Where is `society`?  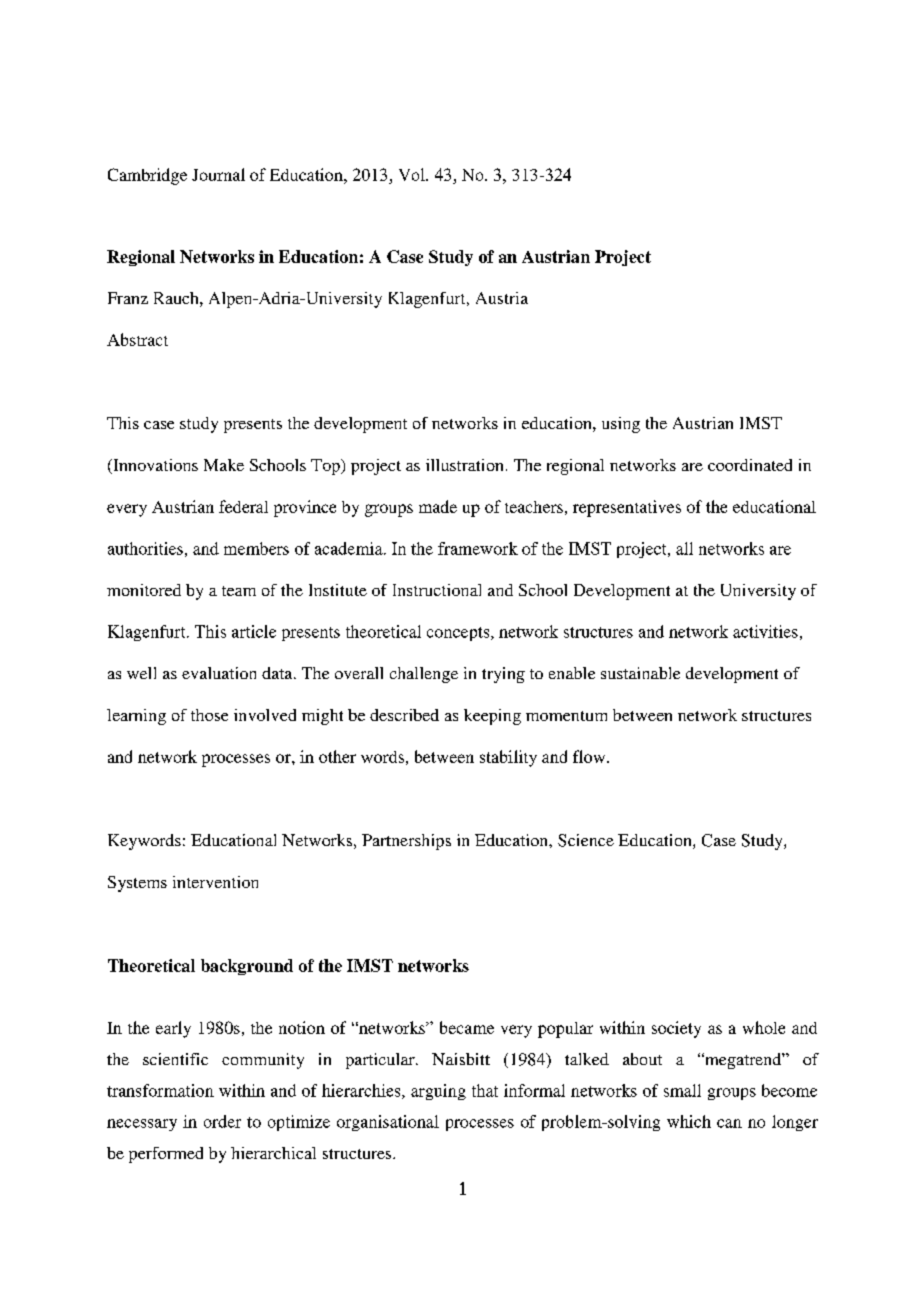
society is located at coordinates (676, 1029).
